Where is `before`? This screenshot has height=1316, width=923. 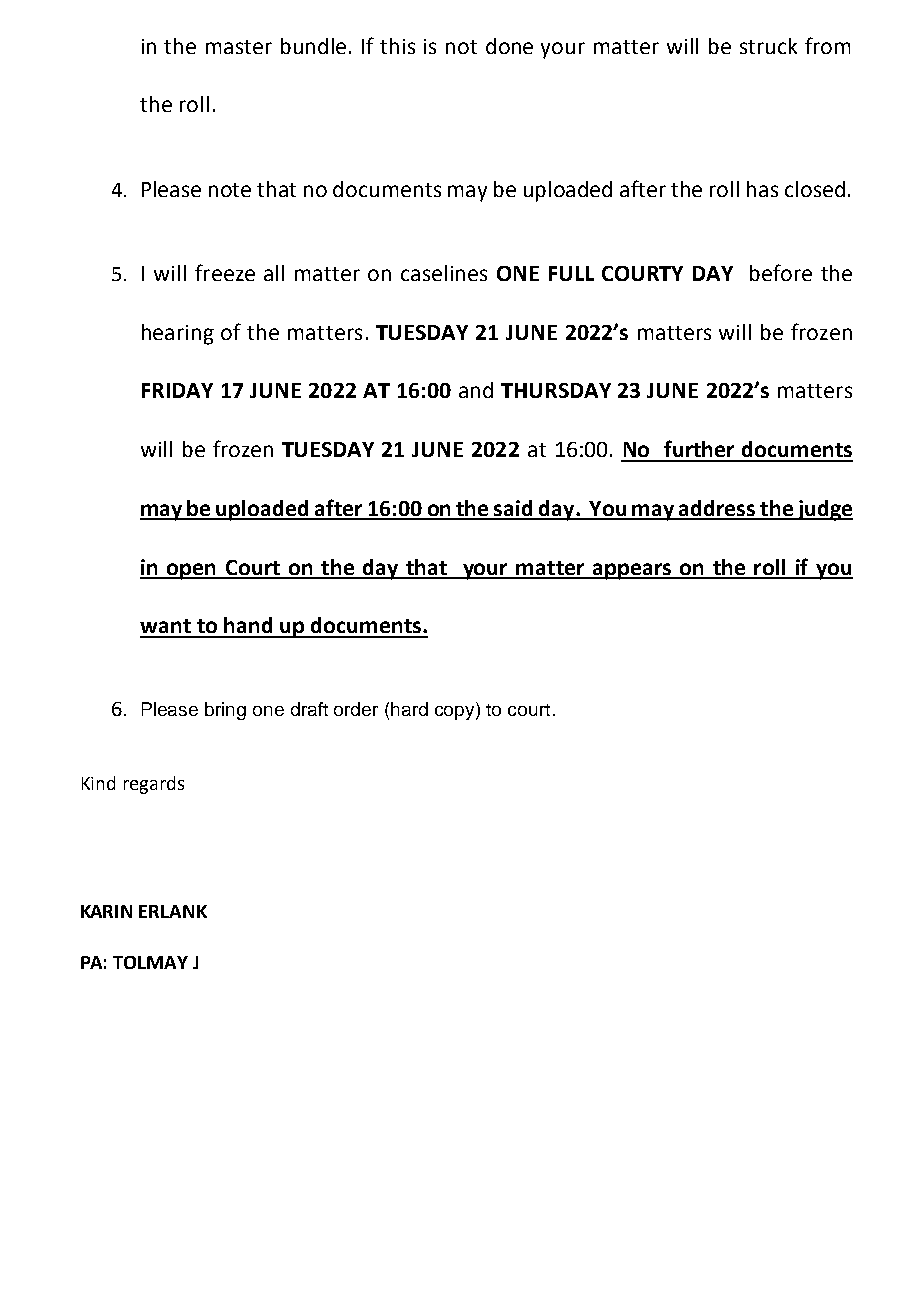 before is located at coordinates (781, 272).
